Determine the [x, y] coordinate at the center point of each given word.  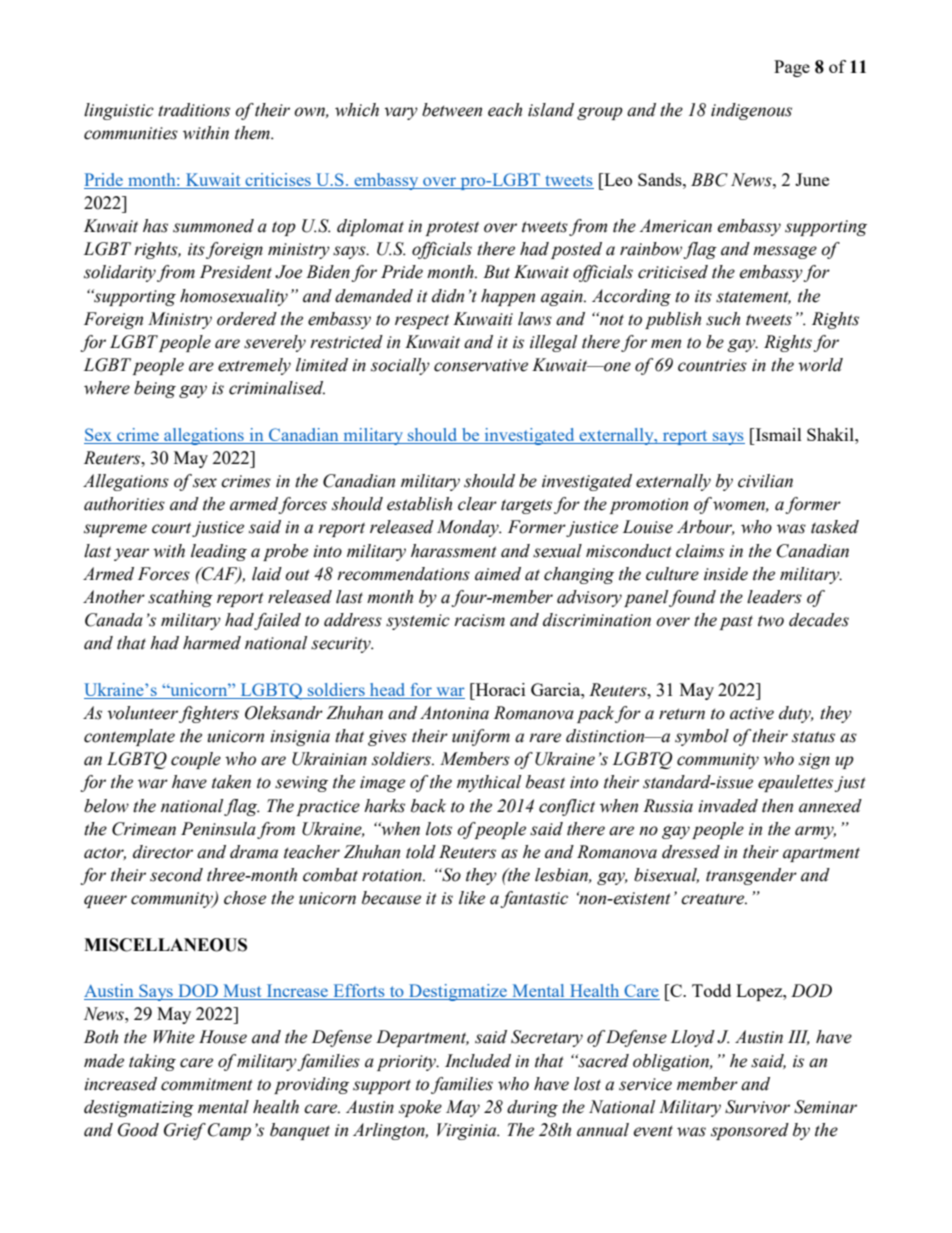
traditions [194, 110]
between [452, 110]
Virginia [468, 1131]
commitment [207, 1084]
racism [479, 620]
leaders [774, 597]
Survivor [757, 1107]
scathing [180, 598]
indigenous [751, 111]
